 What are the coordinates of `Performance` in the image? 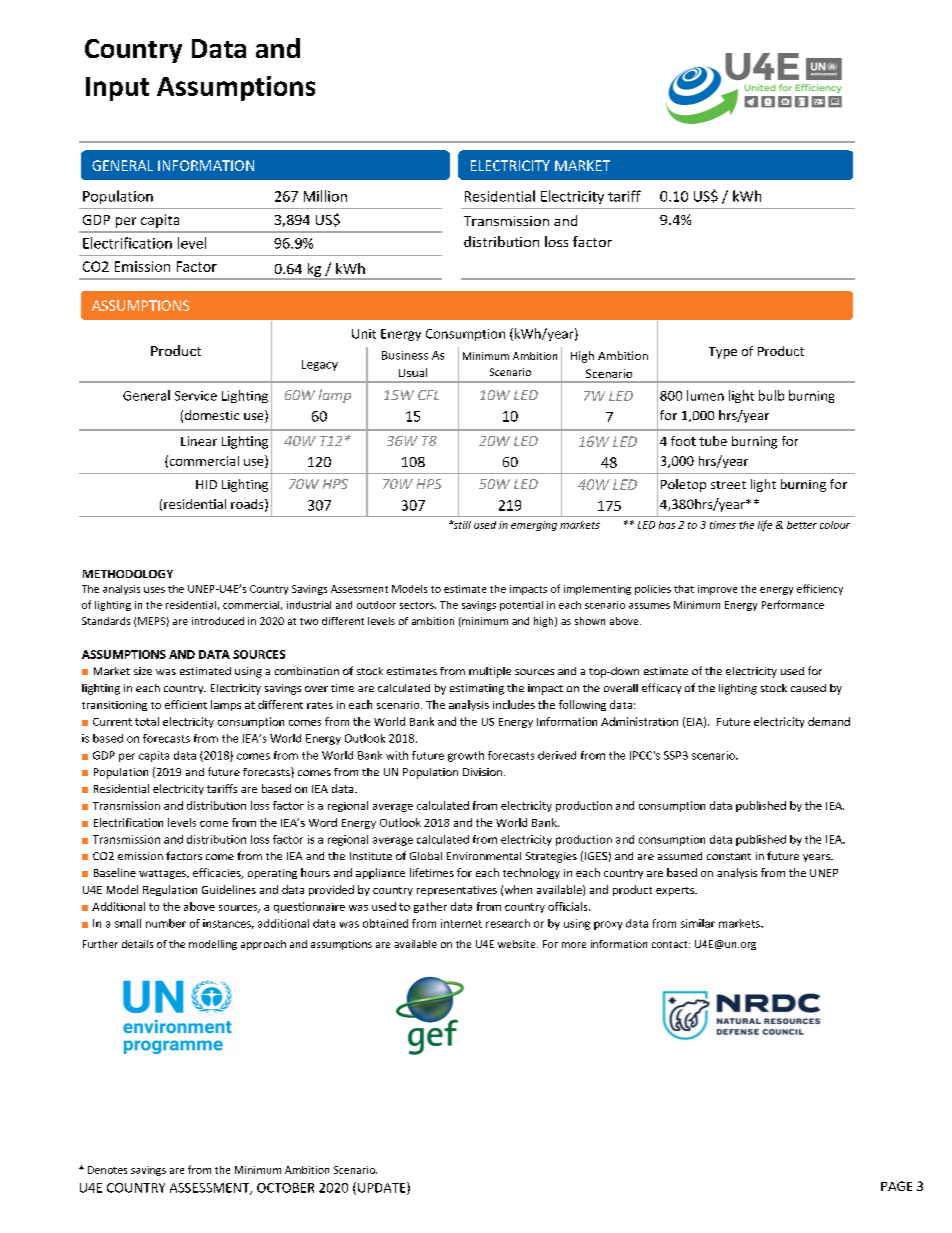 It's located at (793, 604).
